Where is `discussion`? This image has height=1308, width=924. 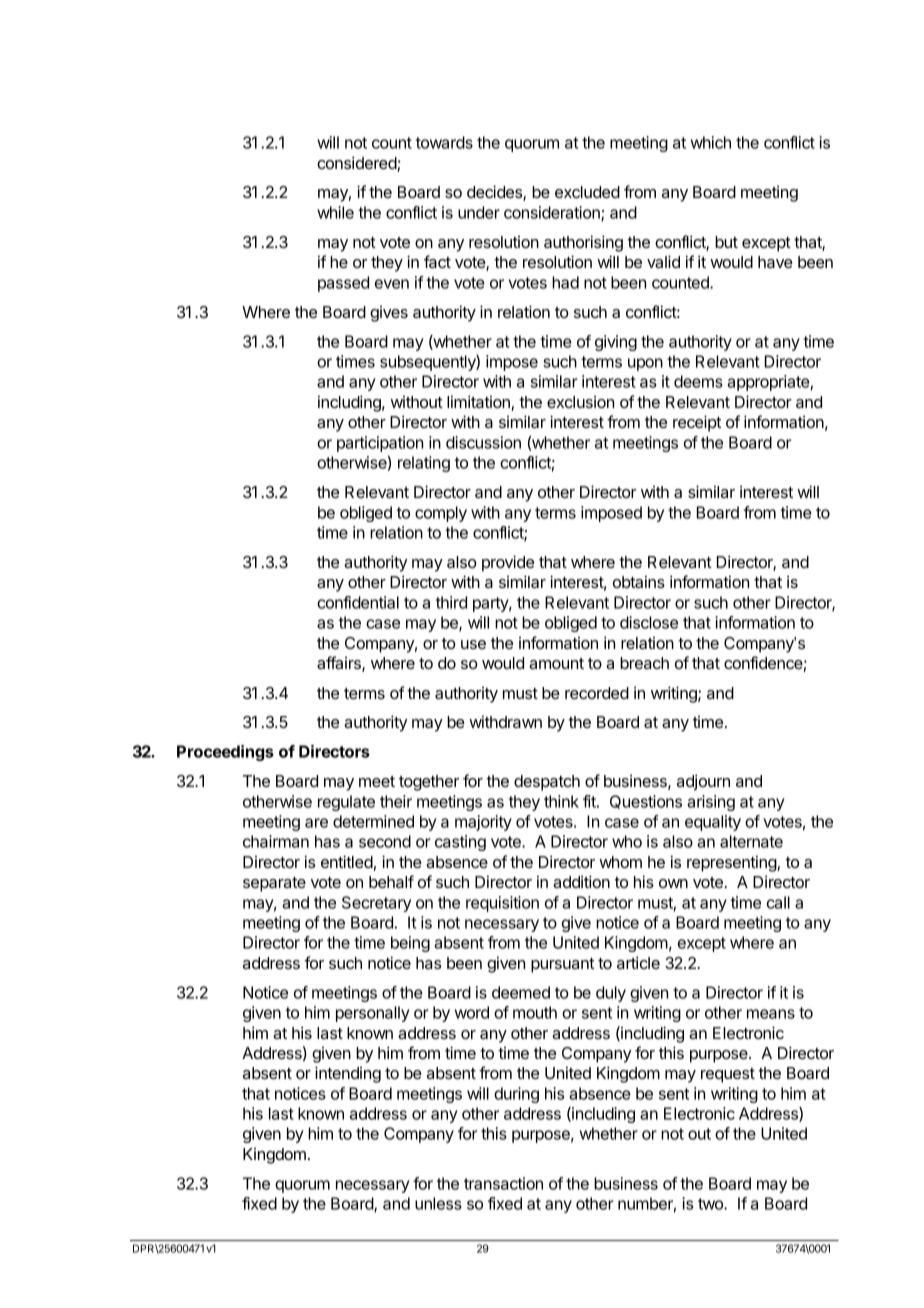 discussion is located at coordinates (483, 442).
